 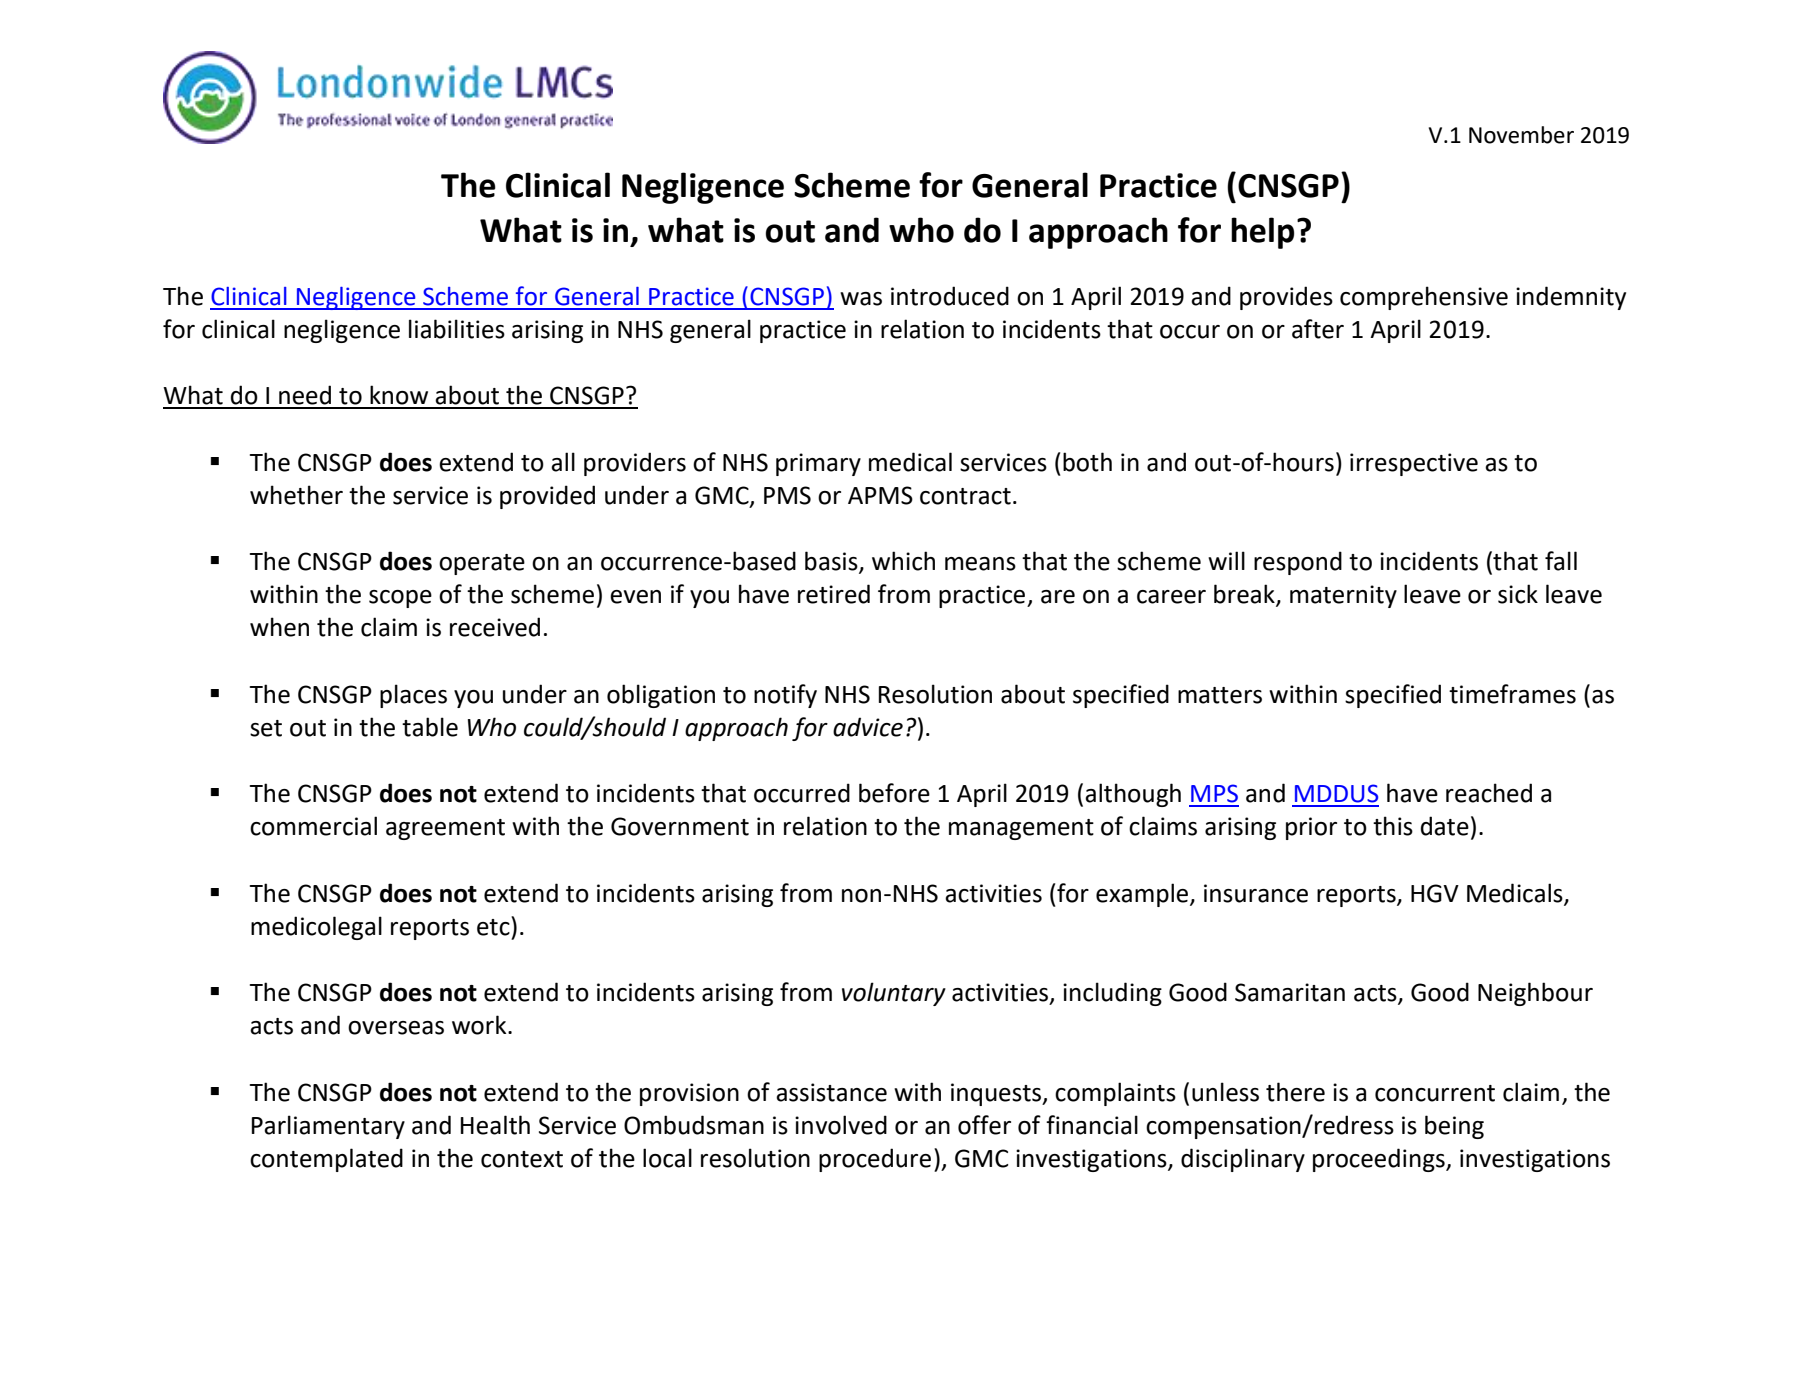 I want to click on respond, so click(x=1298, y=563).
